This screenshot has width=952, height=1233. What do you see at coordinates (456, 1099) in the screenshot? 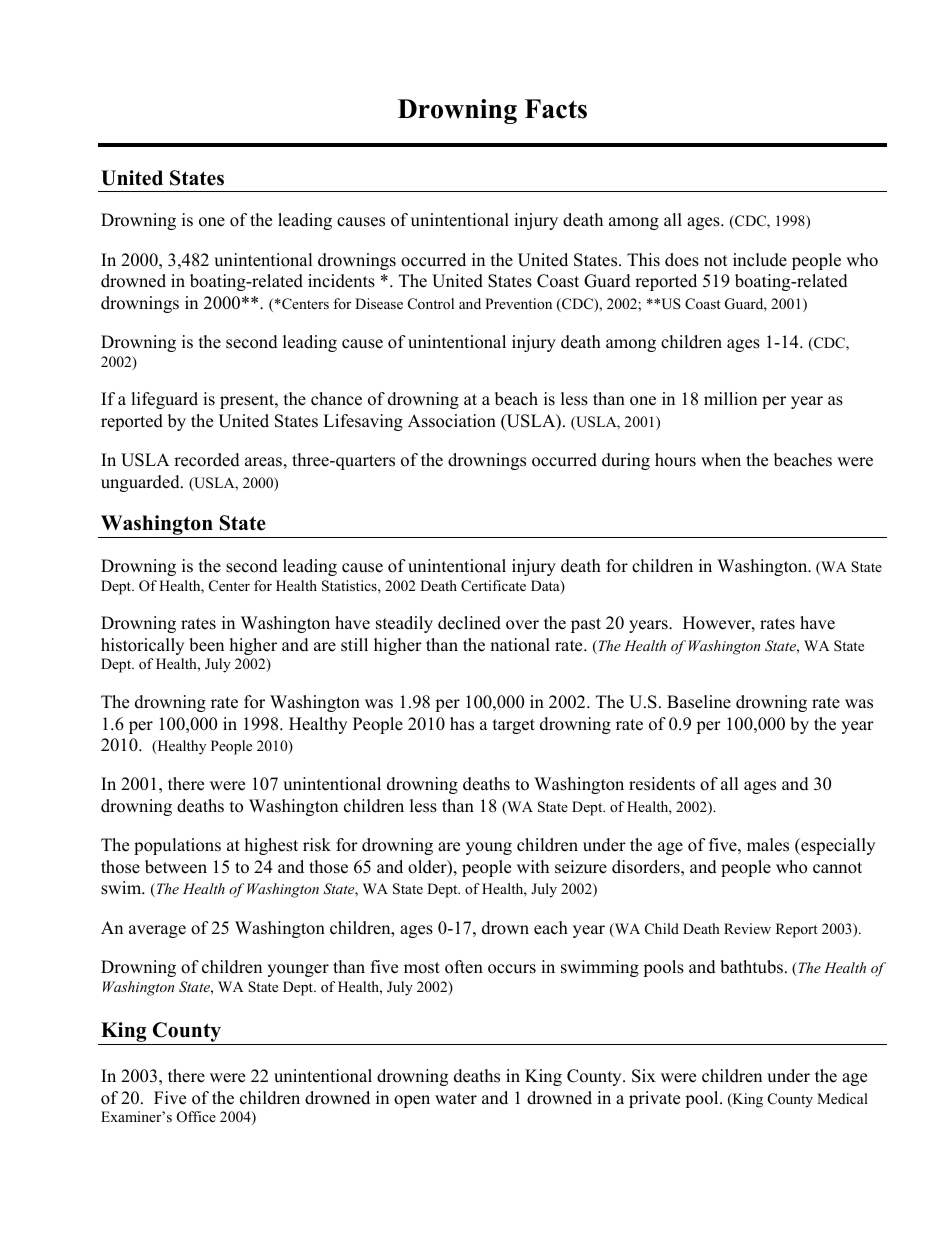
I see `water` at bounding box center [456, 1099].
